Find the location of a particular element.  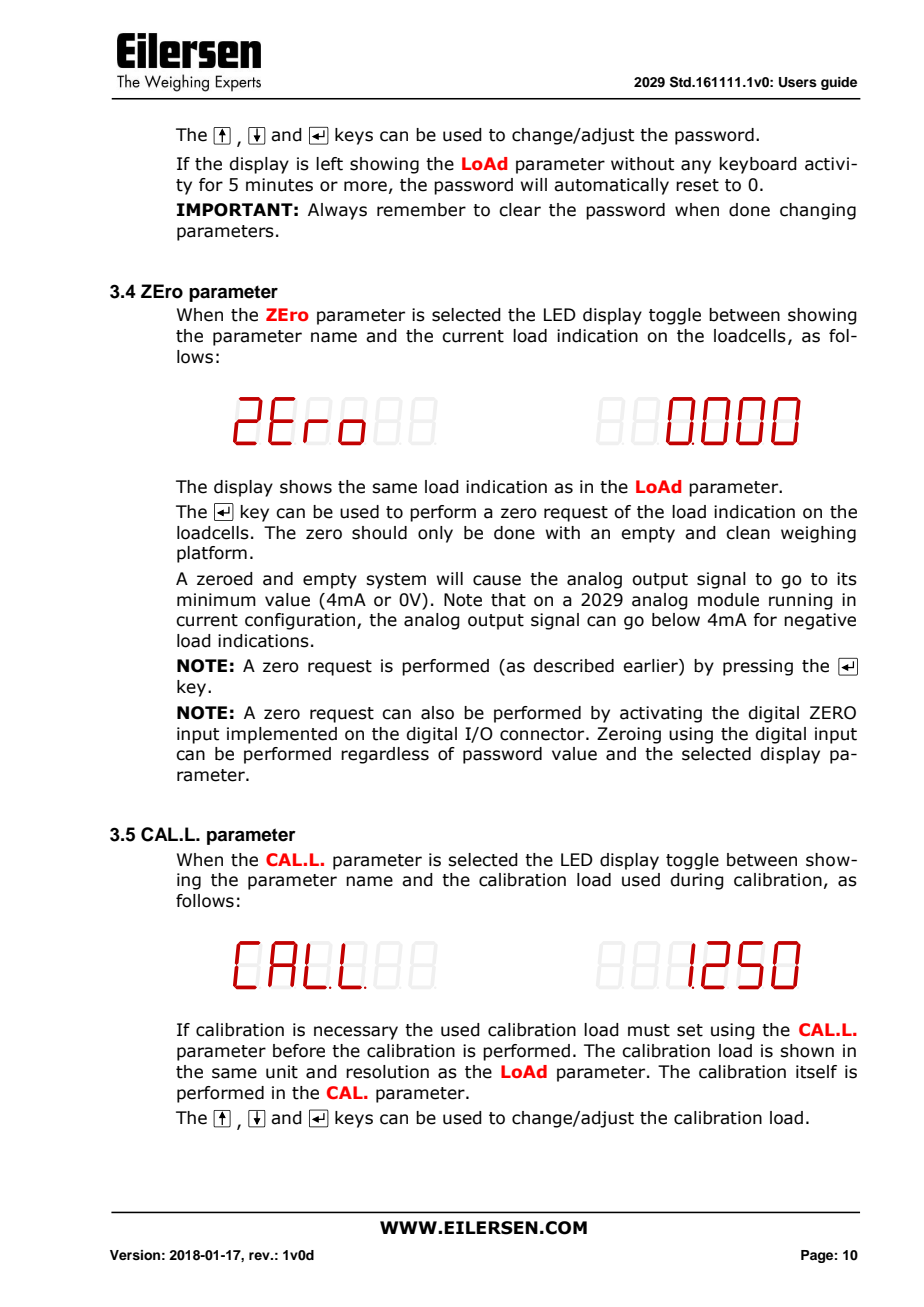

clear is located at coordinates (520, 210).
